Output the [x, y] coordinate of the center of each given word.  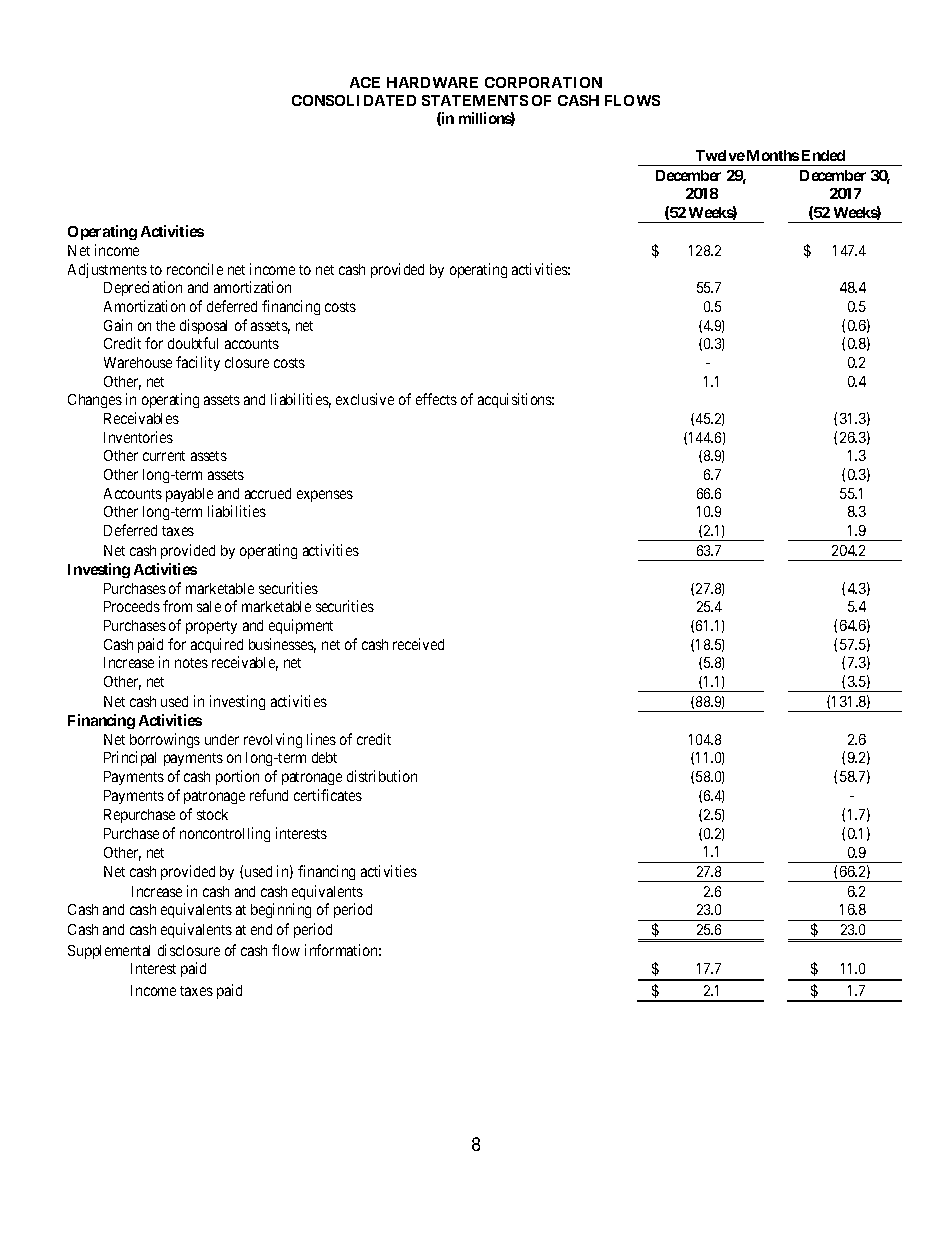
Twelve [720, 155]
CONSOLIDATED [354, 100]
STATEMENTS [475, 100]
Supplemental [109, 952]
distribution [382, 776]
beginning [281, 910]
